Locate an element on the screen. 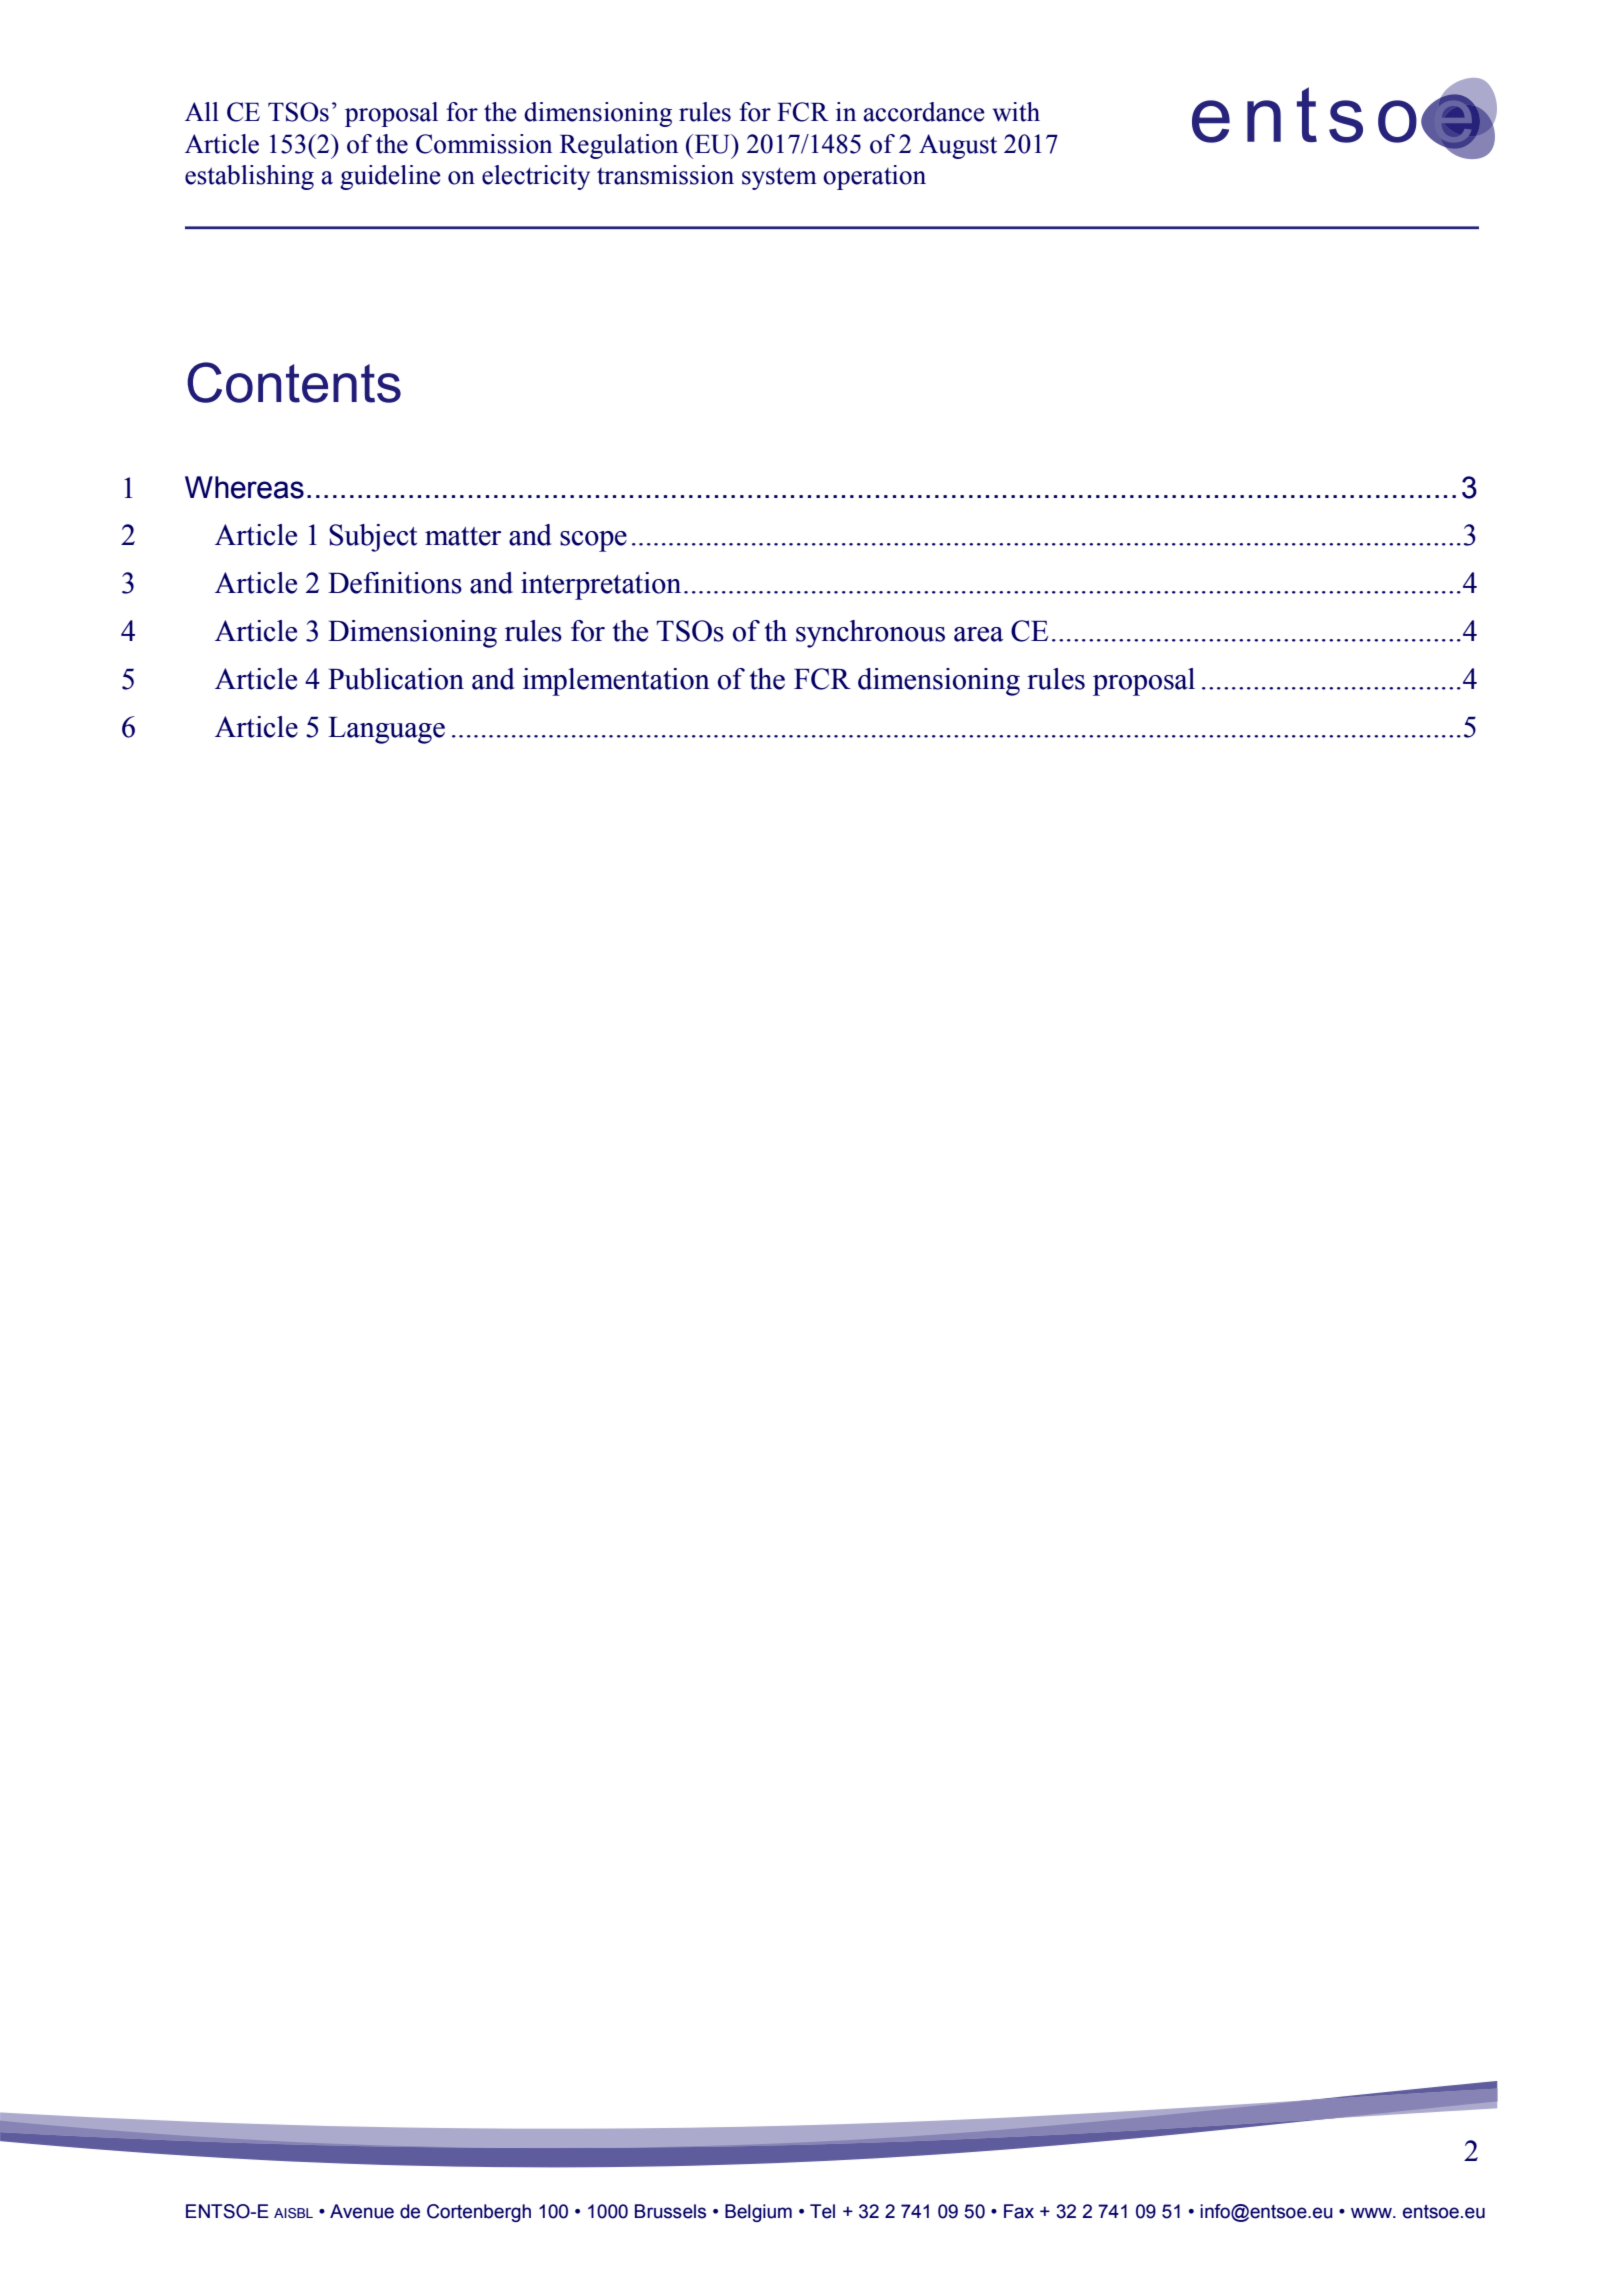 The image size is (1618, 2289). guideline is located at coordinates (390, 177).
